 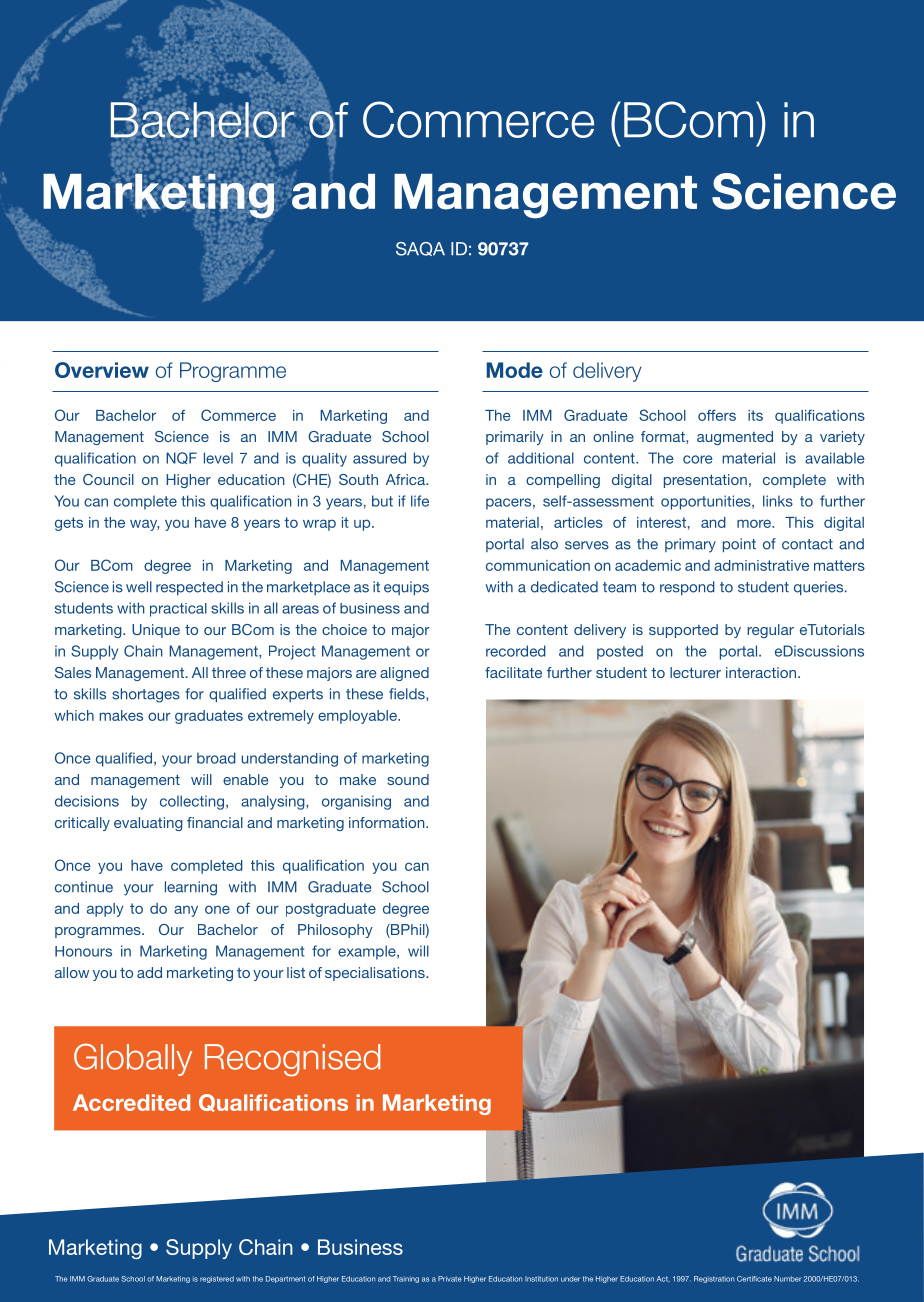 I want to click on Private, so click(x=450, y=1279).
